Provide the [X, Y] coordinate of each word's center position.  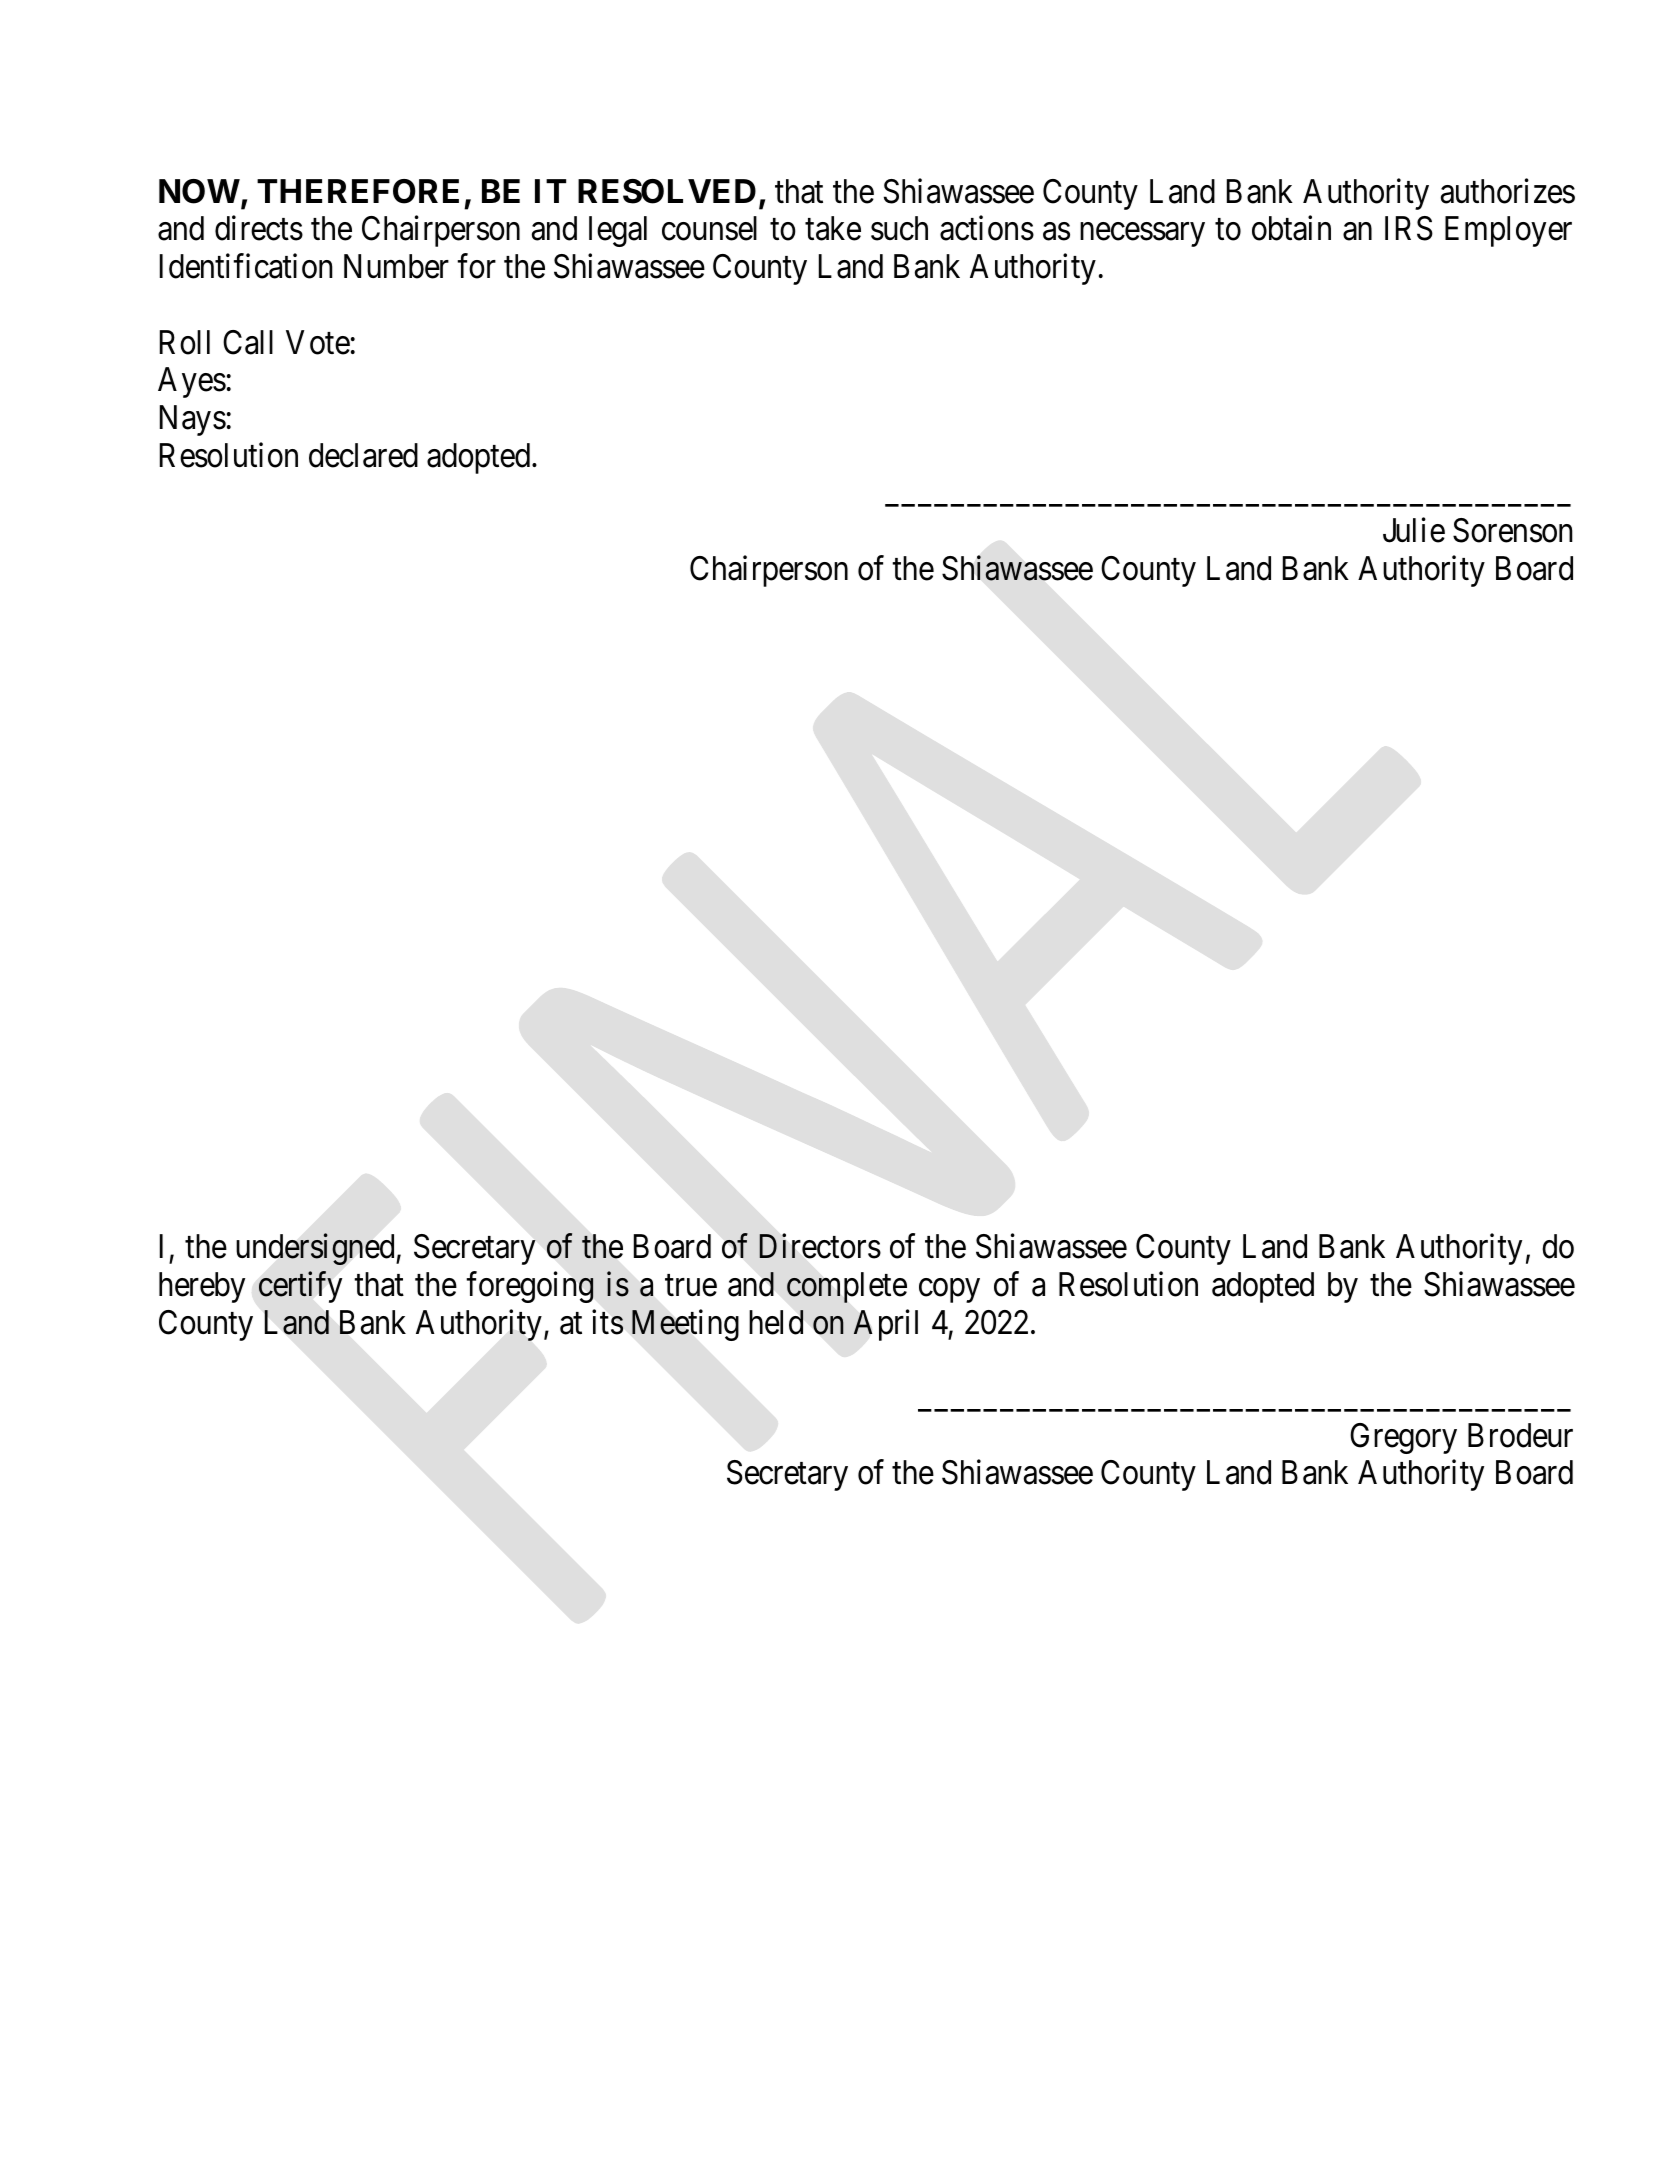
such [899, 228]
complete [847, 1287]
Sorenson [1513, 530]
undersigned [316, 1249]
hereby [202, 1287]
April [885, 1325]
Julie [1414, 530]
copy [949, 1291]
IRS [1409, 228]
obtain [1291, 228]
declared [363, 455]
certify [300, 1287]
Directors [820, 1246]
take [833, 228]
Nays [193, 420]
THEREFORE [358, 191]
